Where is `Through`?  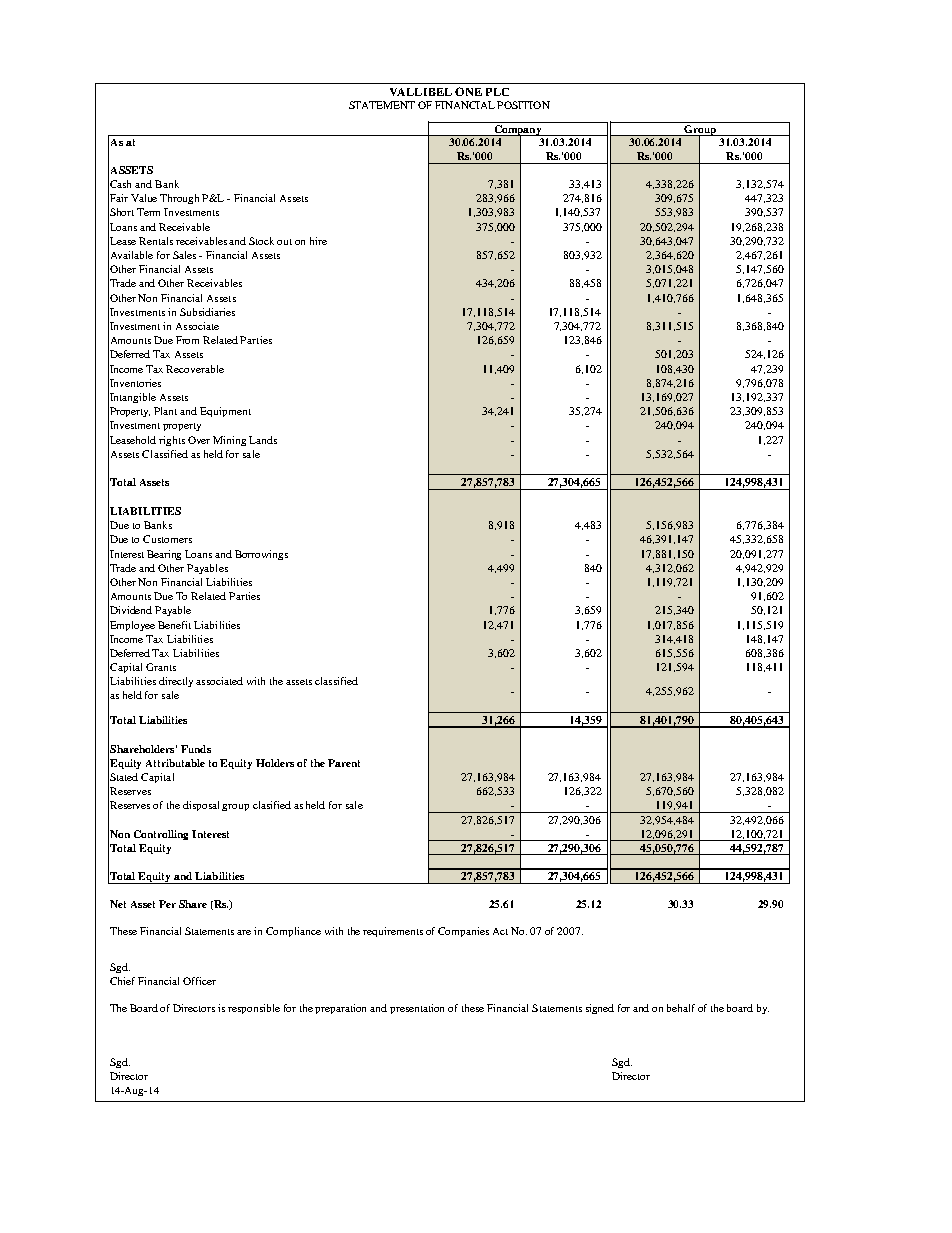
Through is located at coordinates (179, 199).
